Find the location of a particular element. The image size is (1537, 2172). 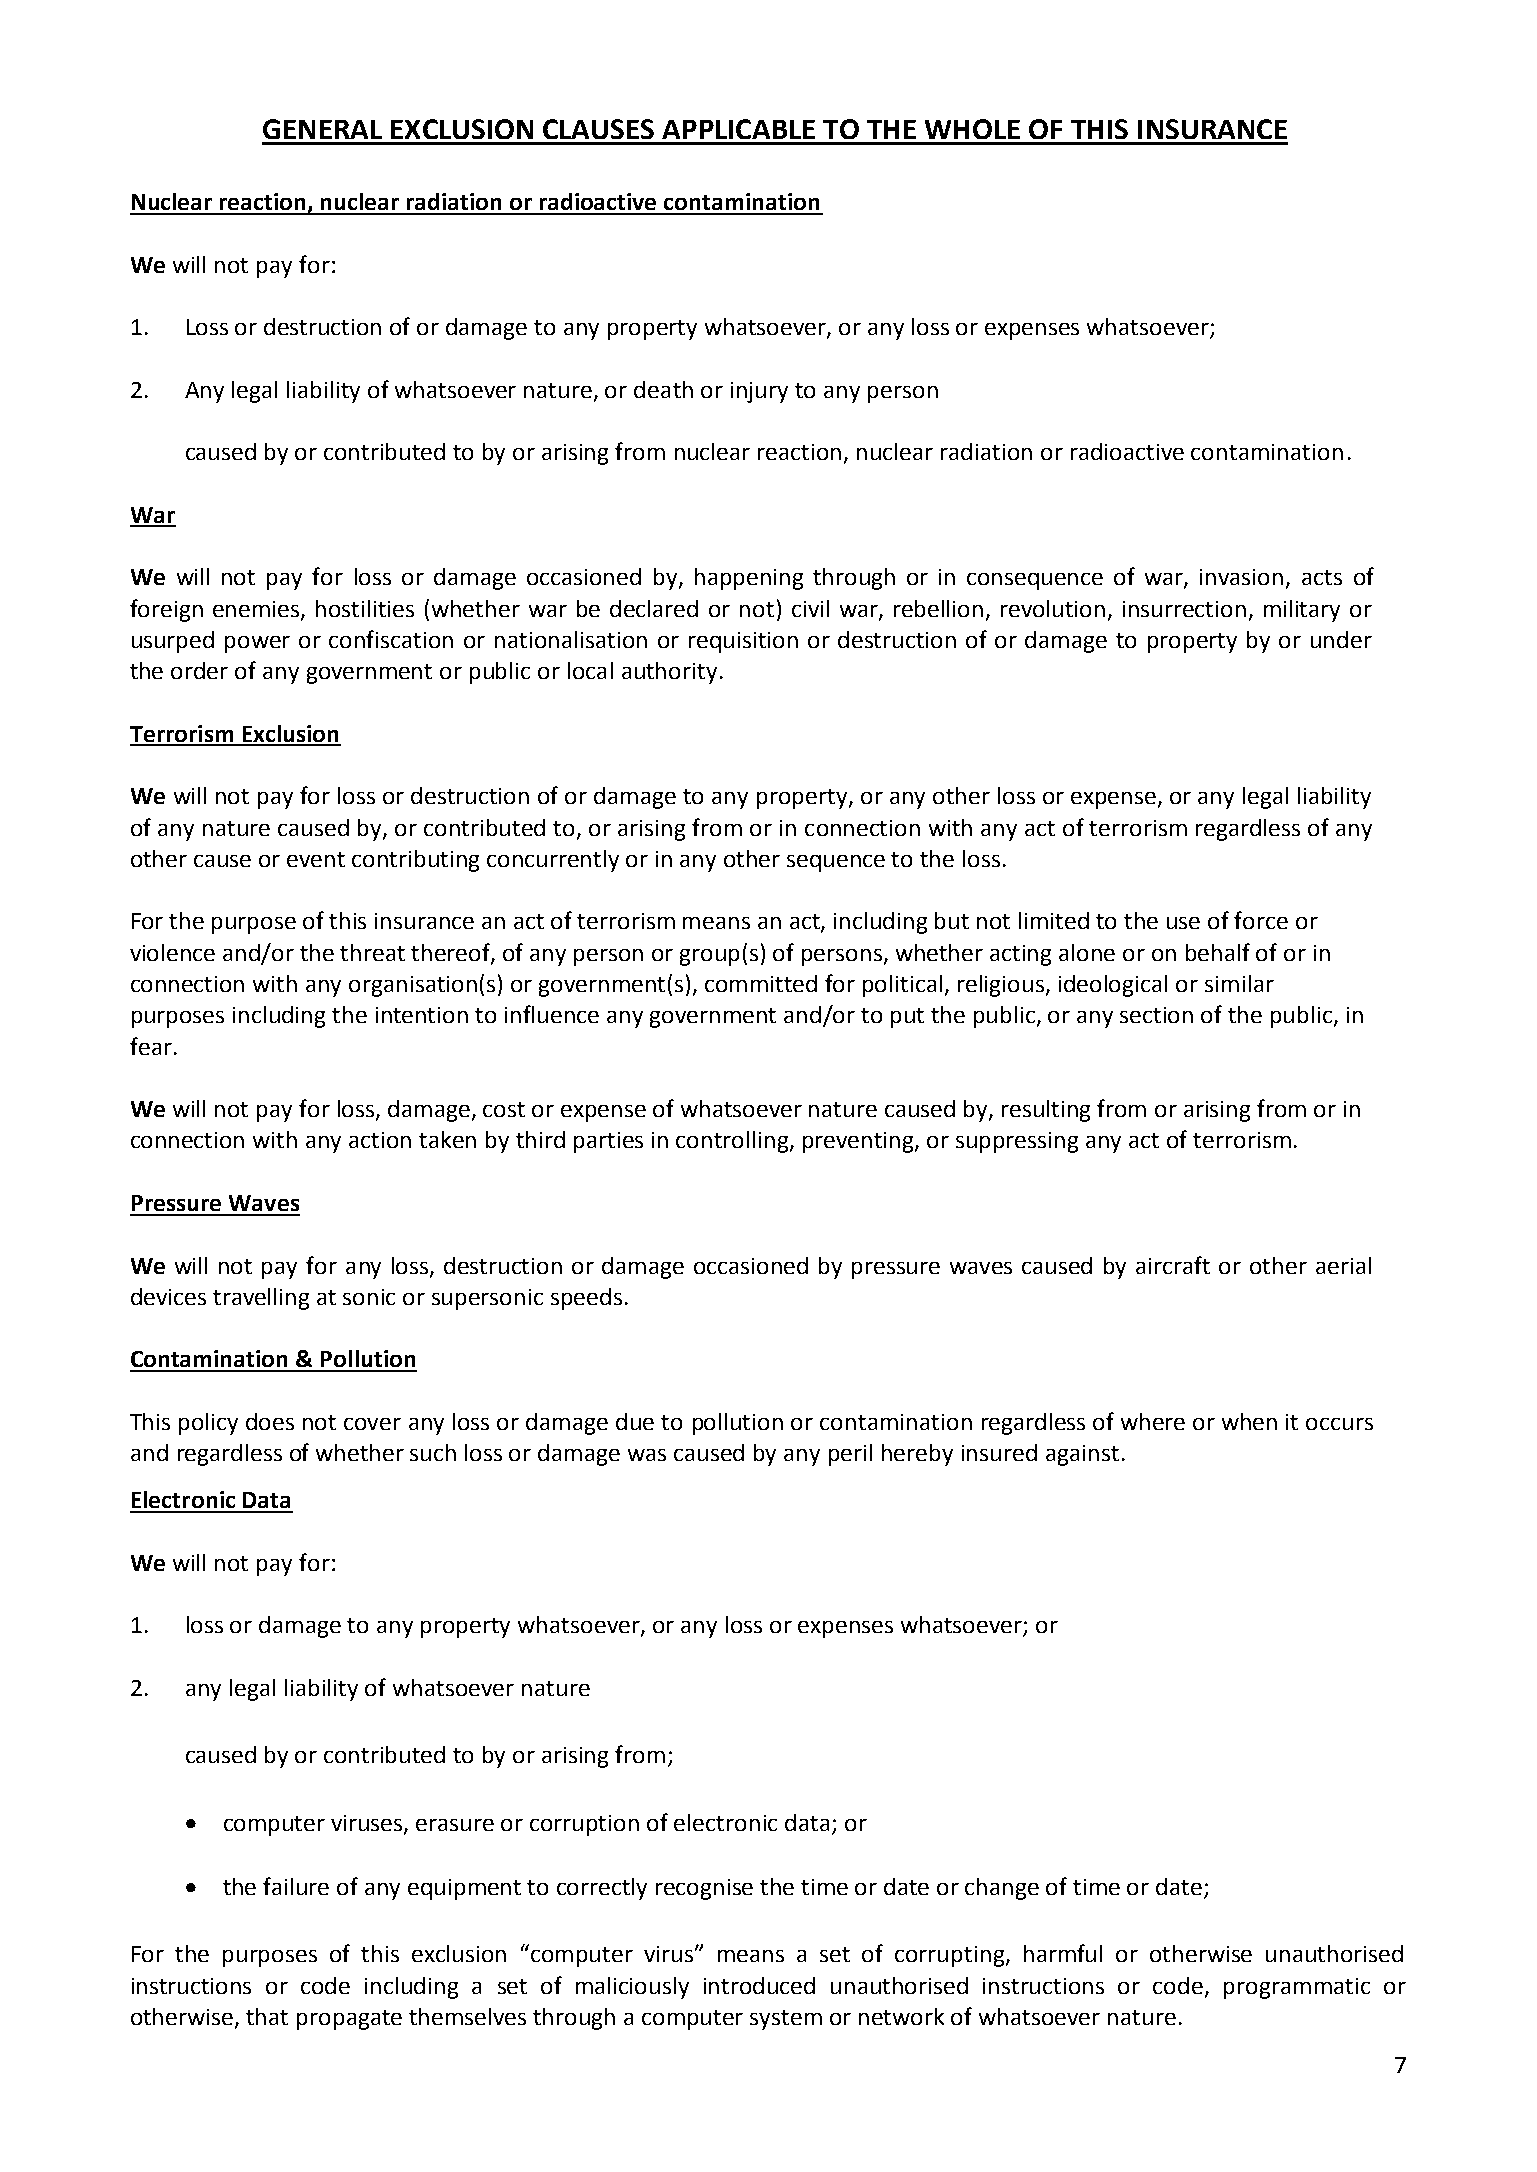

aircraft is located at coordinates (1173, 1265).
